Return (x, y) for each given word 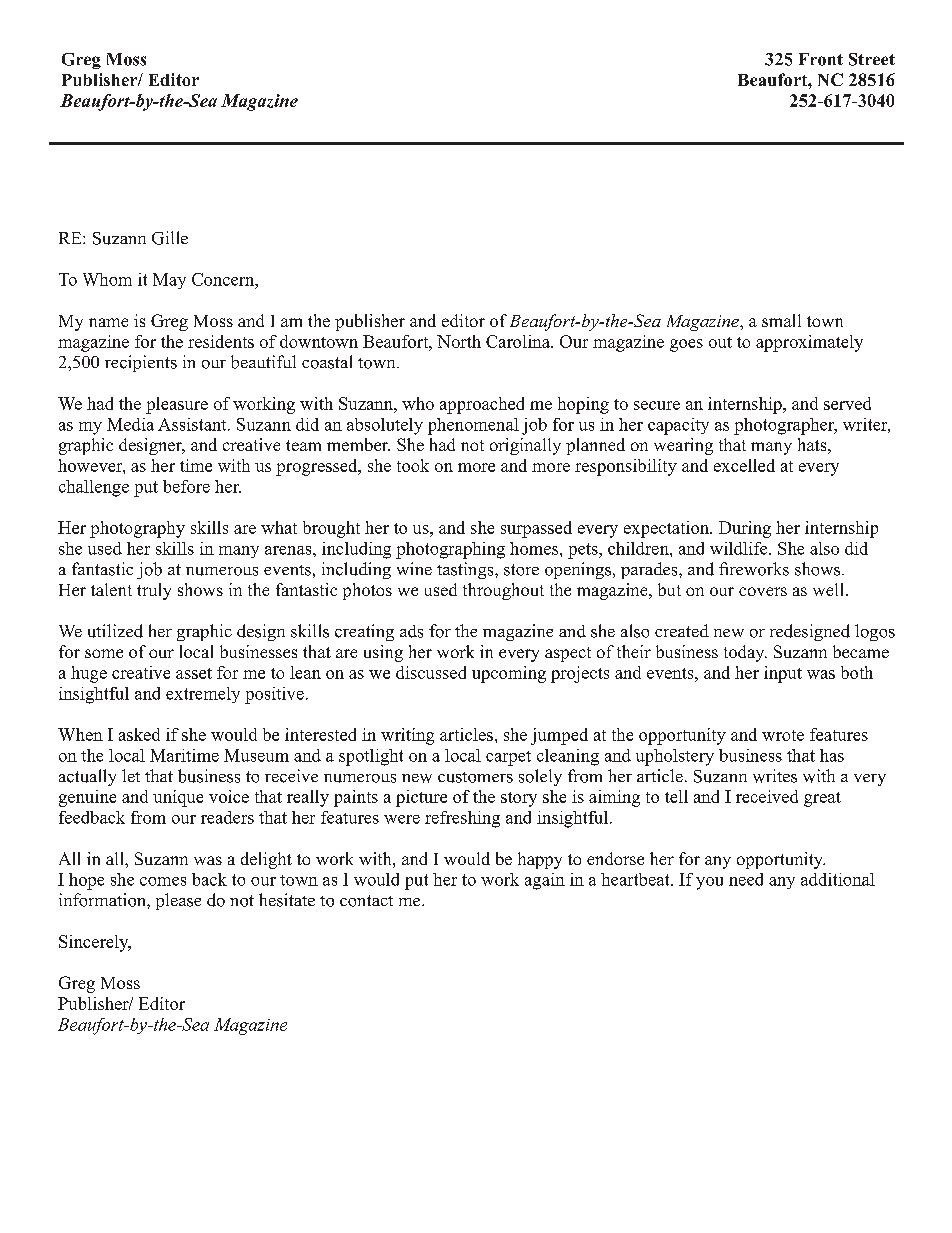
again (545, 881)
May (169, 281)
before (186, 486)
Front (821, 59)
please (178, 901)
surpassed (536, 529)
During (745, 529)
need (746, 879)
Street (872, 59)
